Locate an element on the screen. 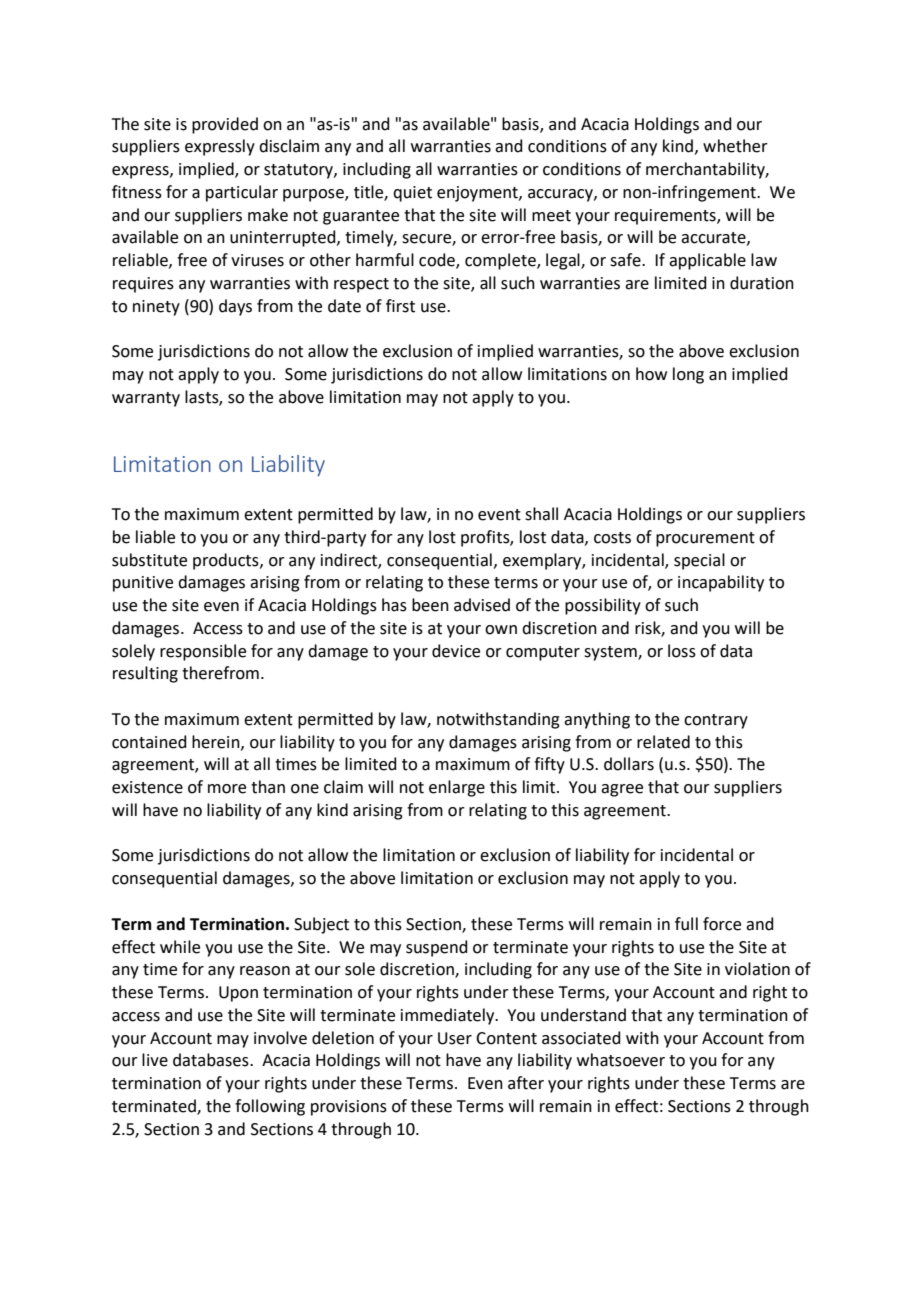  long is located at coordinates (688, 375).
